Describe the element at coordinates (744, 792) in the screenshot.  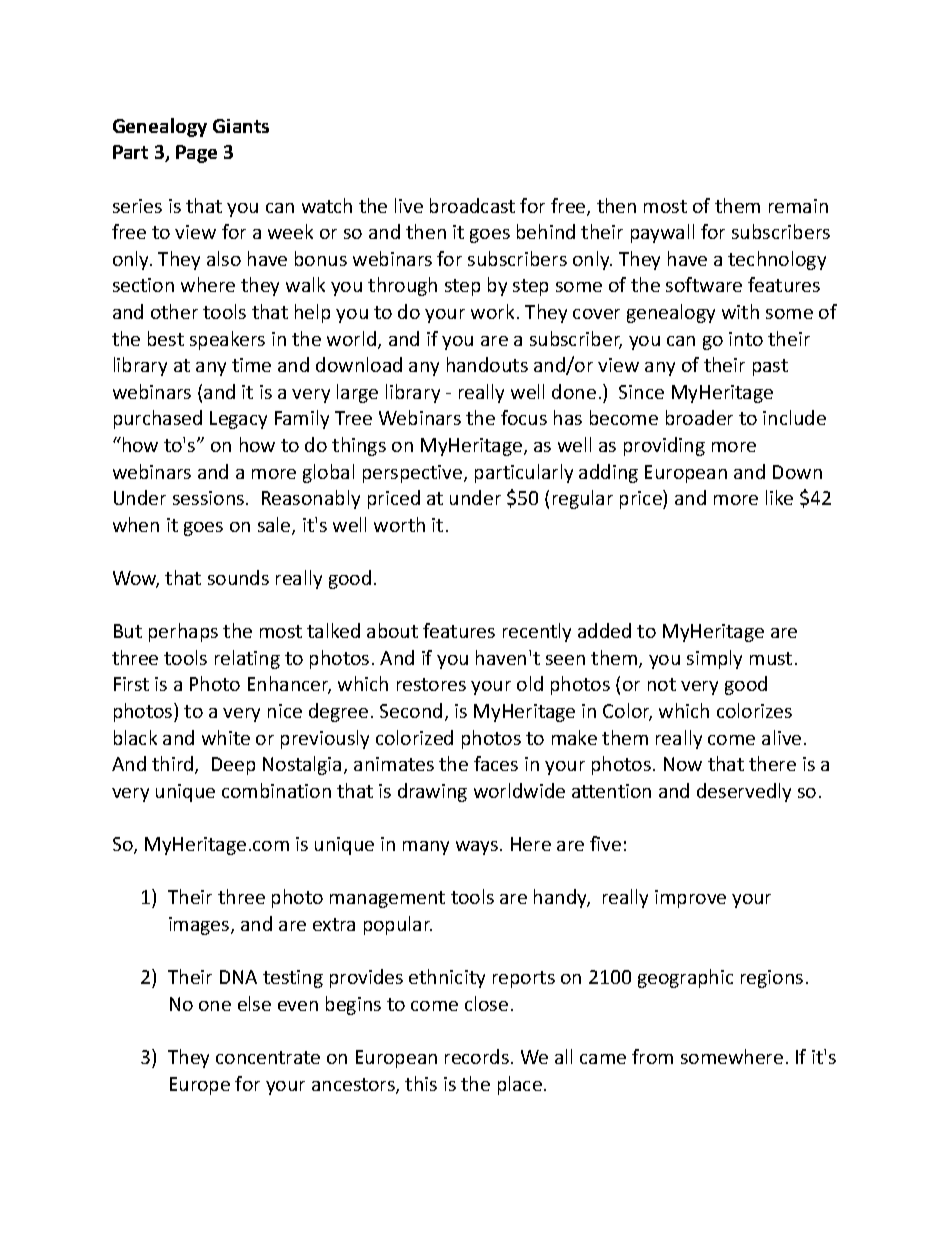
I see `deservedly` at that location.
